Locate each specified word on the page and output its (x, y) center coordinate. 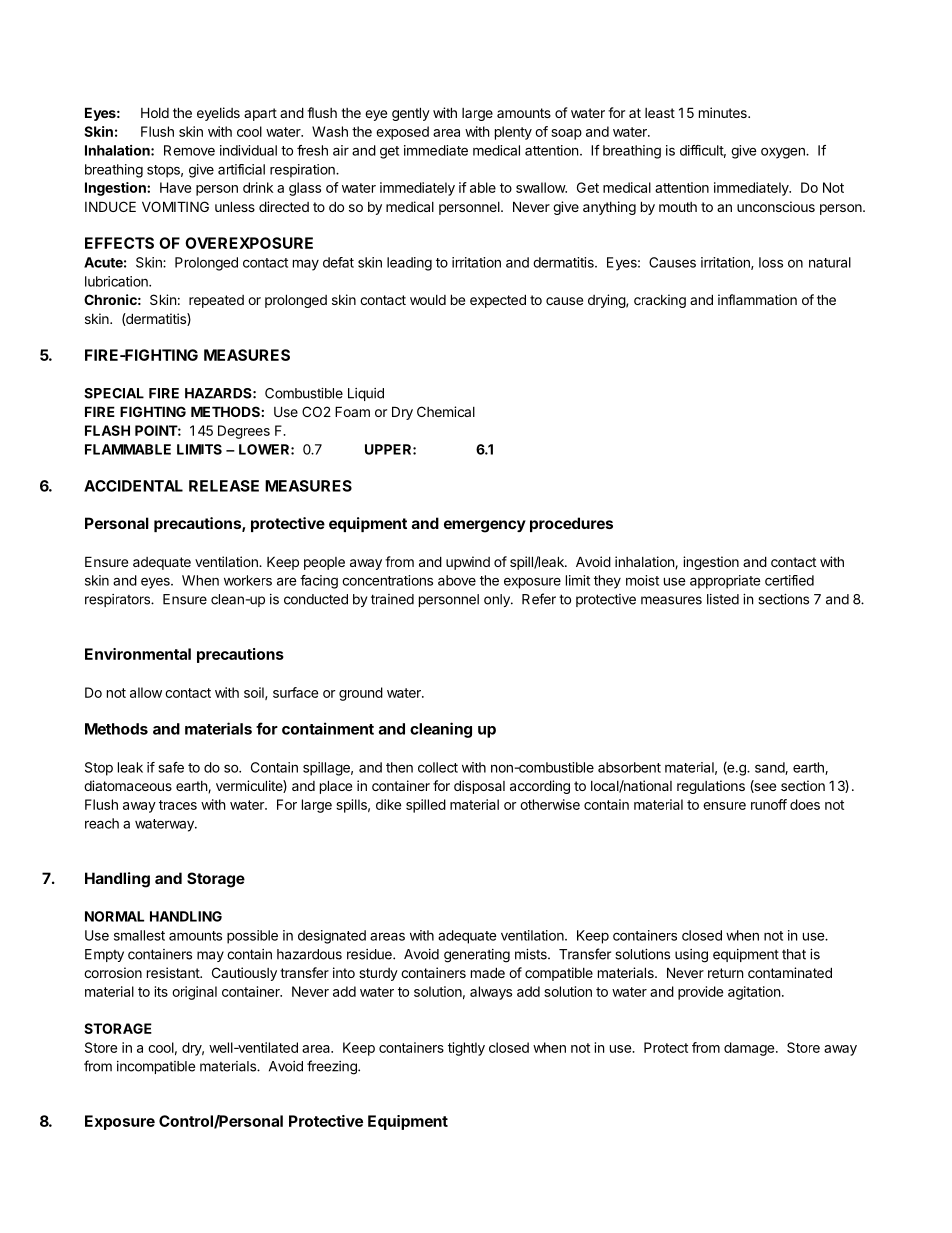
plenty (513, 133)
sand (770, 768)
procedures (571, 524)
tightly (466, 1049)
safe (171, 767)
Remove (189, 150)
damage (750, 1049)
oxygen (784, 153)
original (194, 993)
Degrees (244, 432)
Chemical (446, 411)
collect (438, 767)
